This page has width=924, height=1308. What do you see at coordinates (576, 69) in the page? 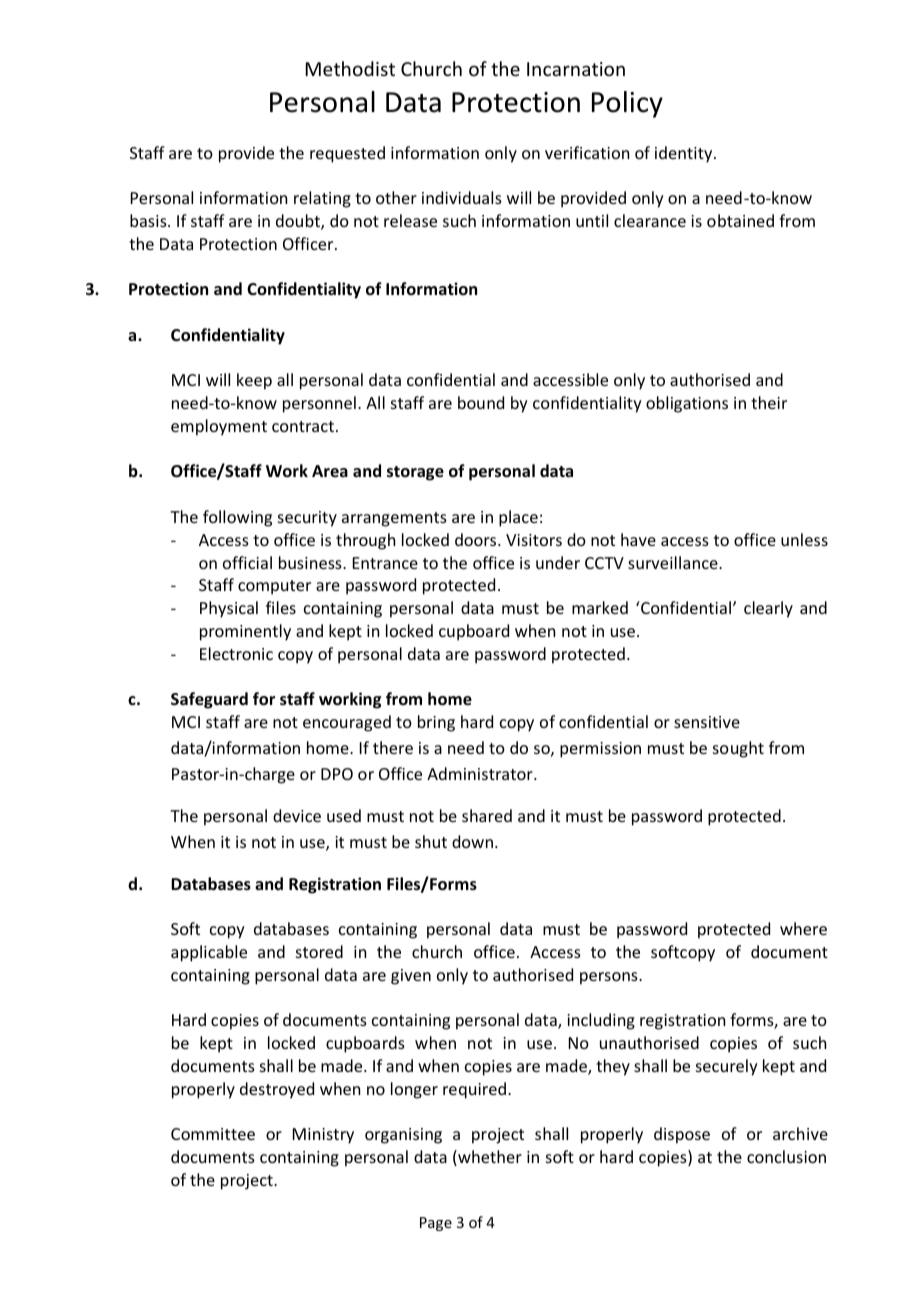
I see `Incarnation` at bounding box center [576, 69].
